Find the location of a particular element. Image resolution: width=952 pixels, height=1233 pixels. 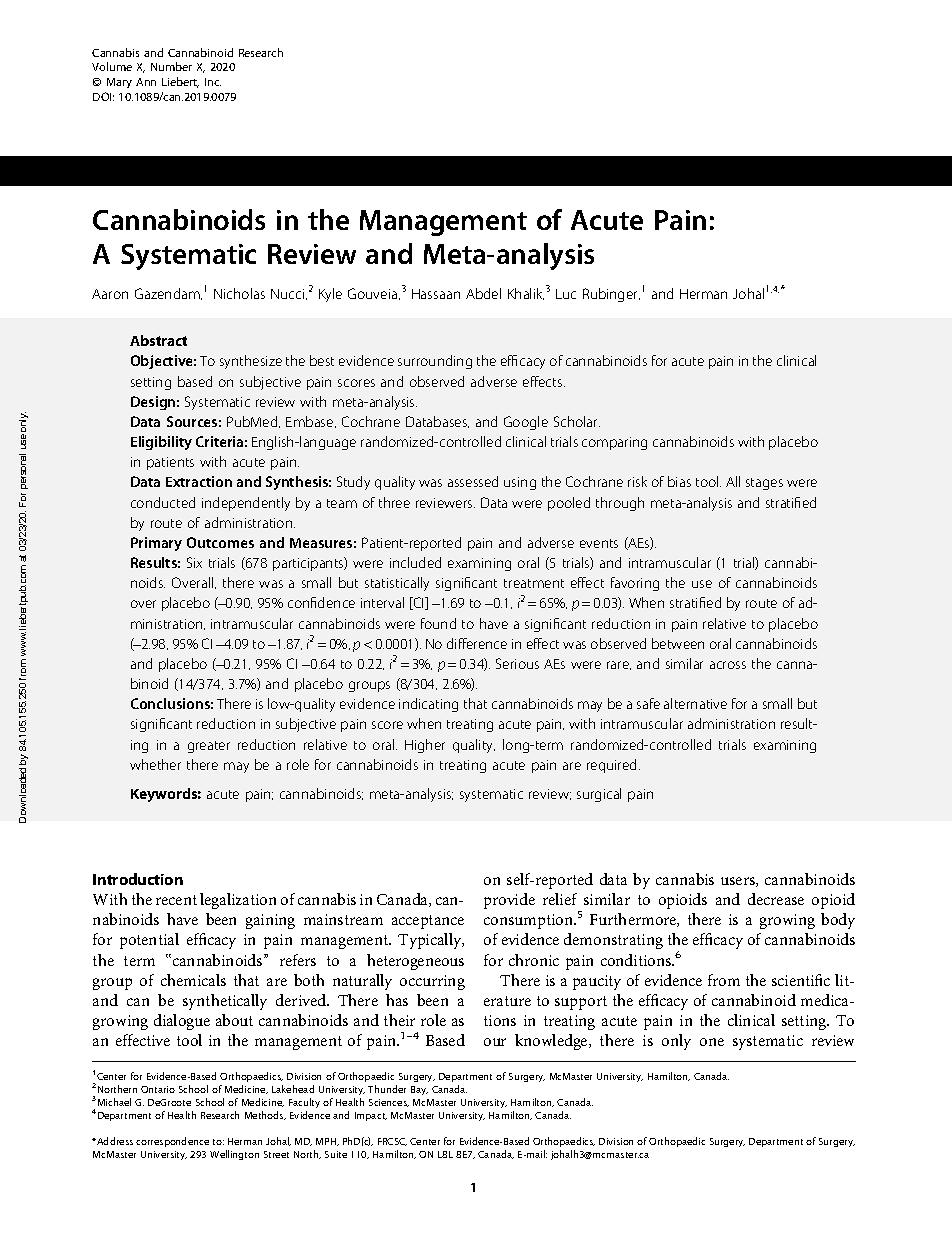

one is located at coordinates (712, 1042).
